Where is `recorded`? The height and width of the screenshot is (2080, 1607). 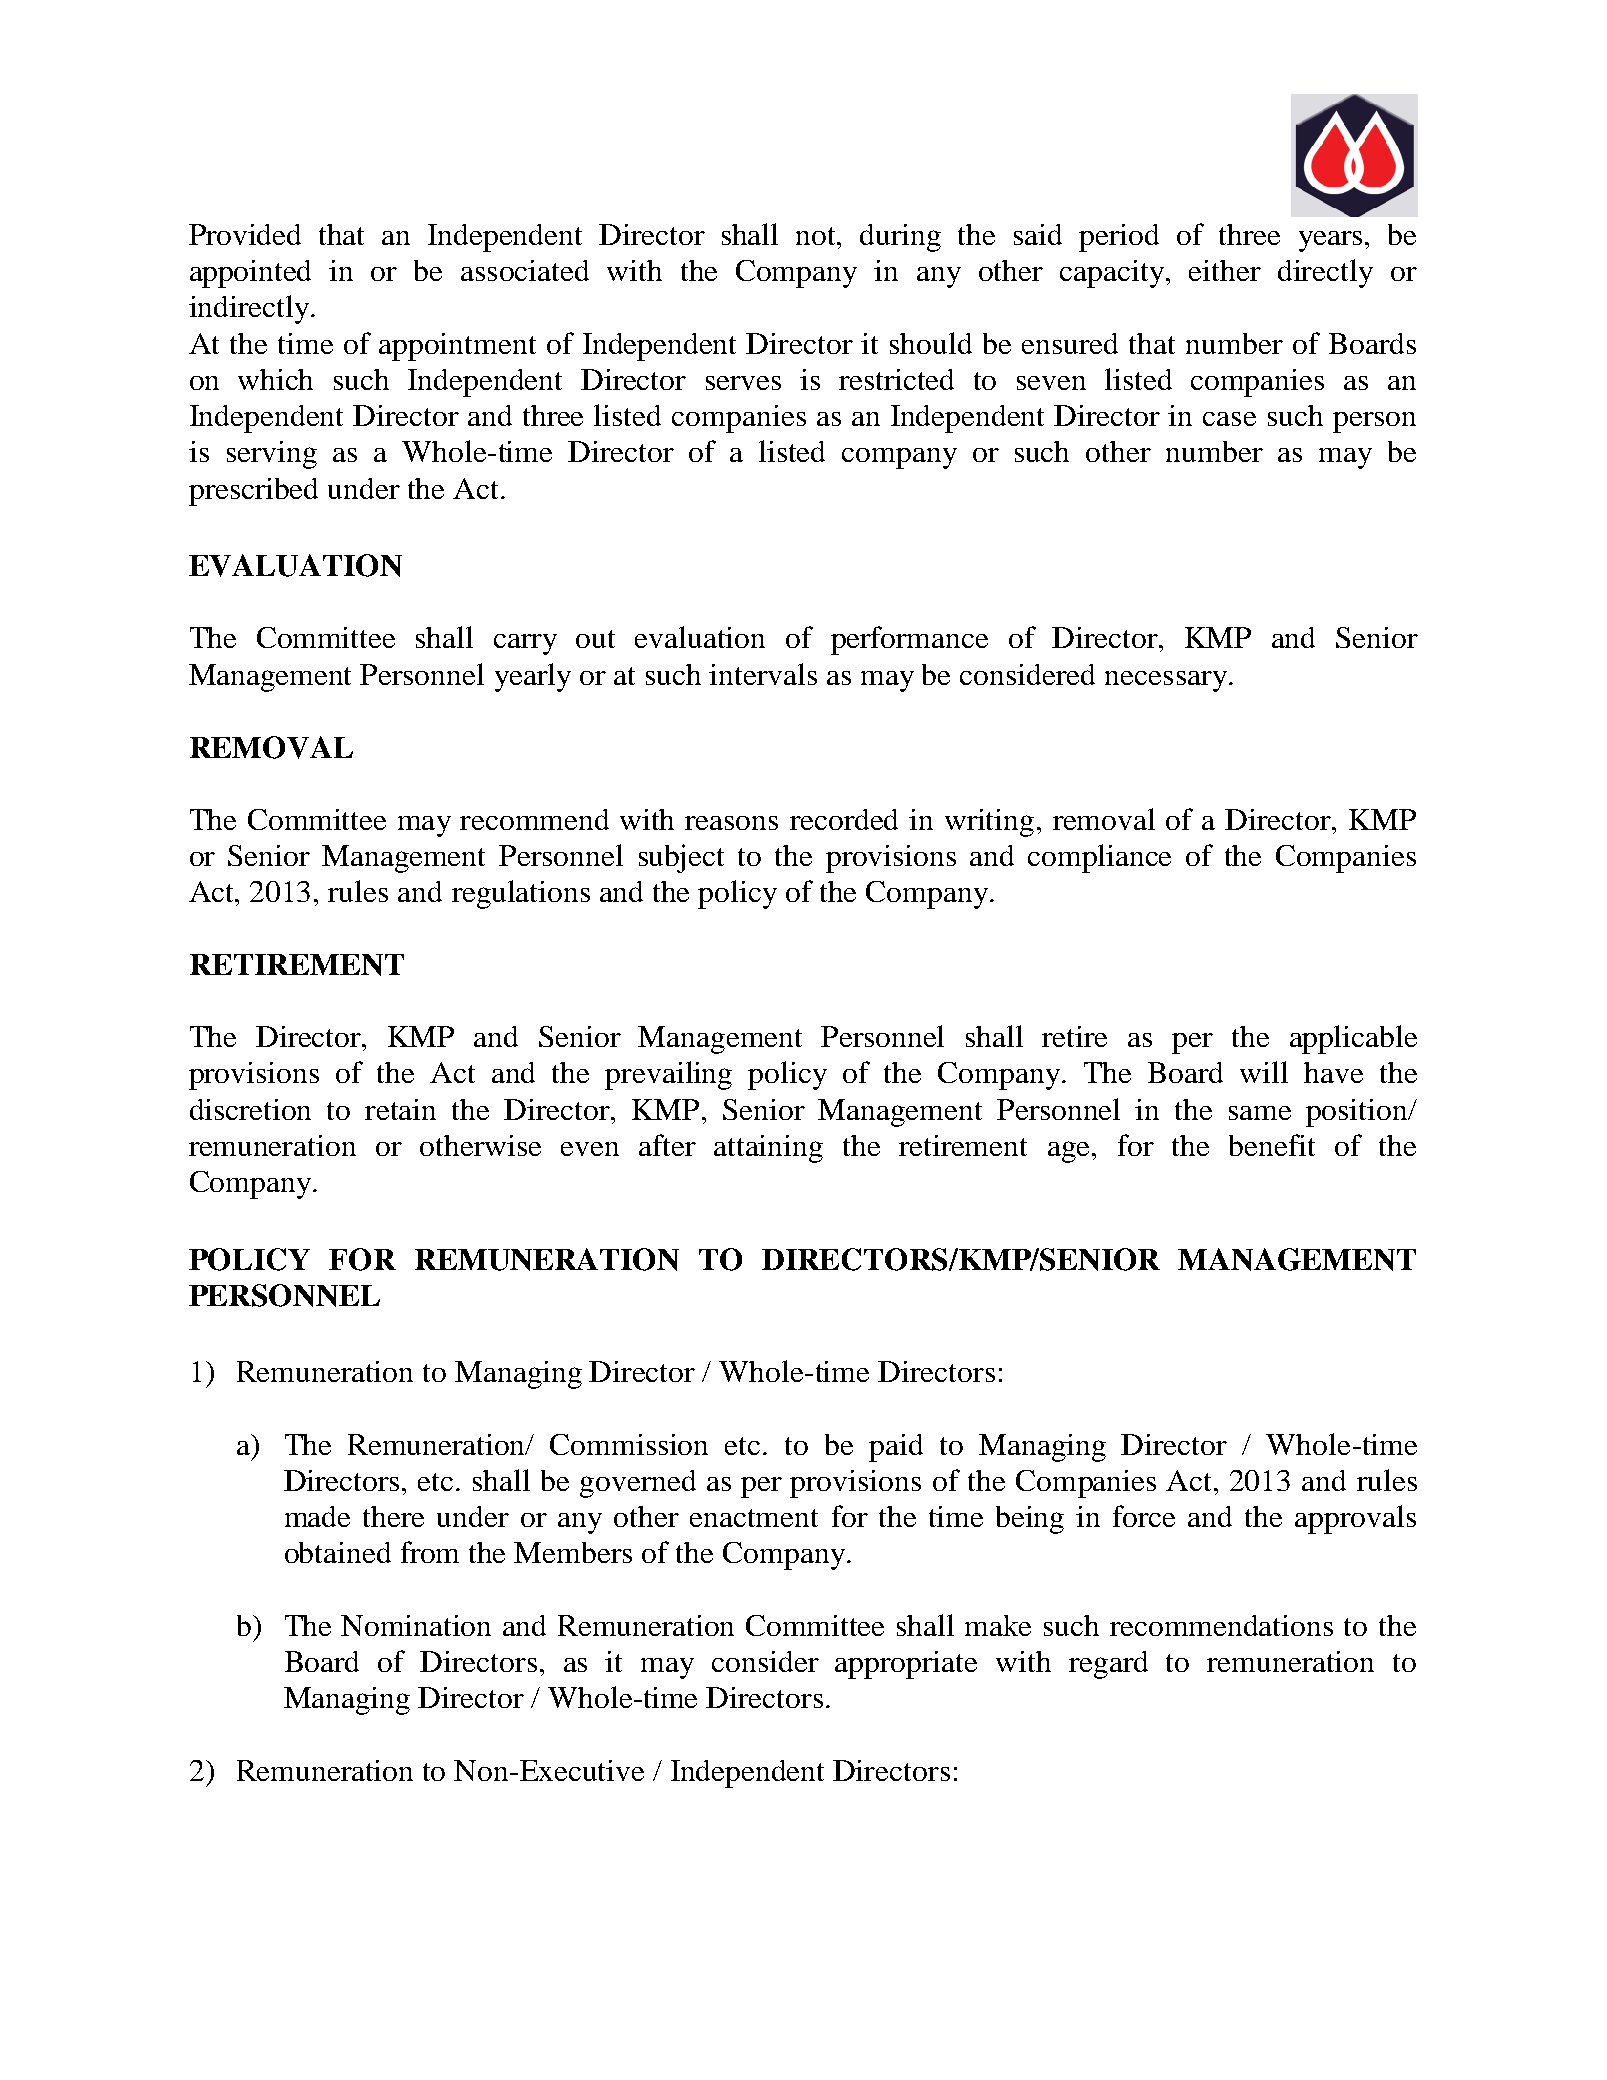 recorded is located at coordinates (844, 819).
